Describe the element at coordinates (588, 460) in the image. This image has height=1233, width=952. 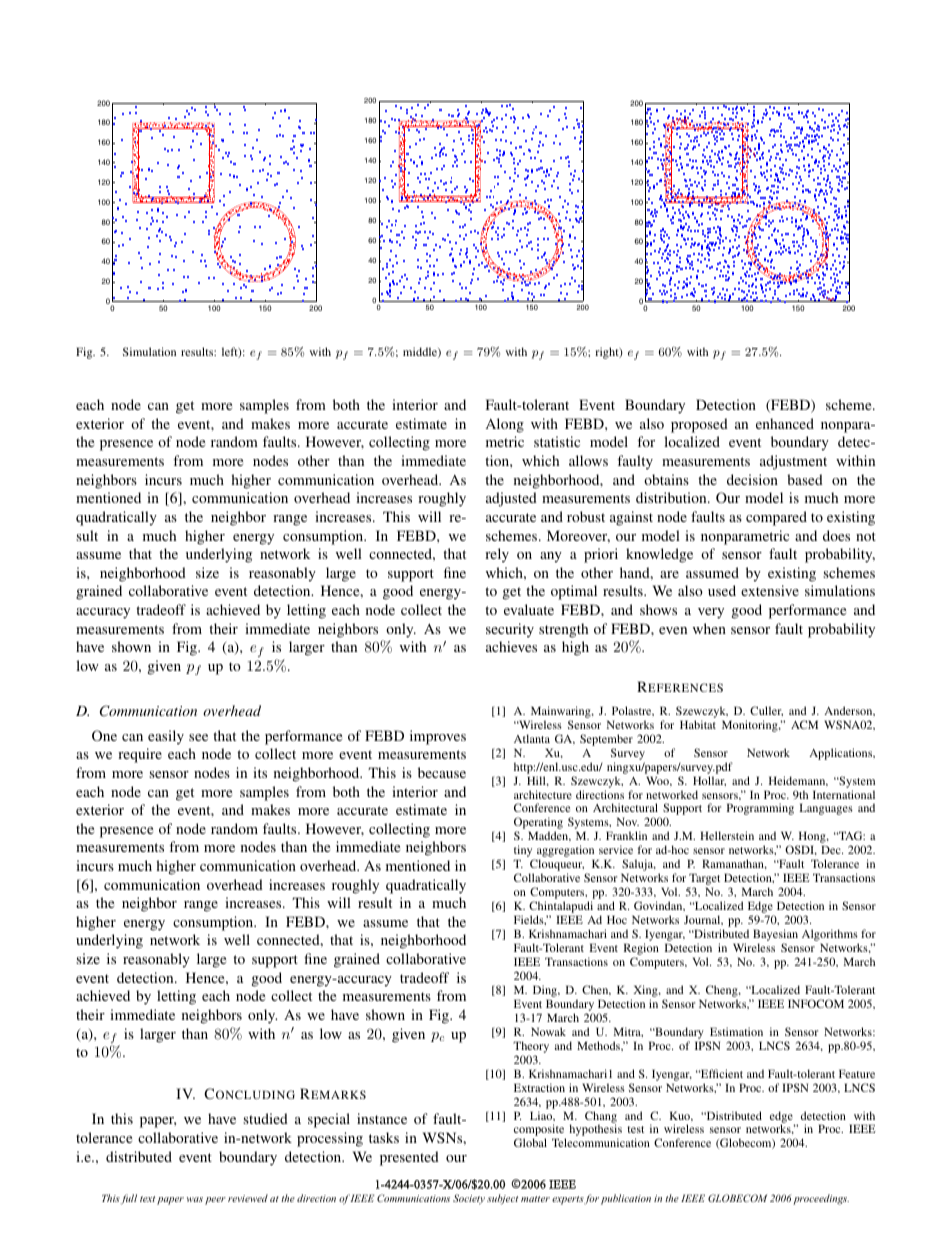
I see `allows` at that location.
